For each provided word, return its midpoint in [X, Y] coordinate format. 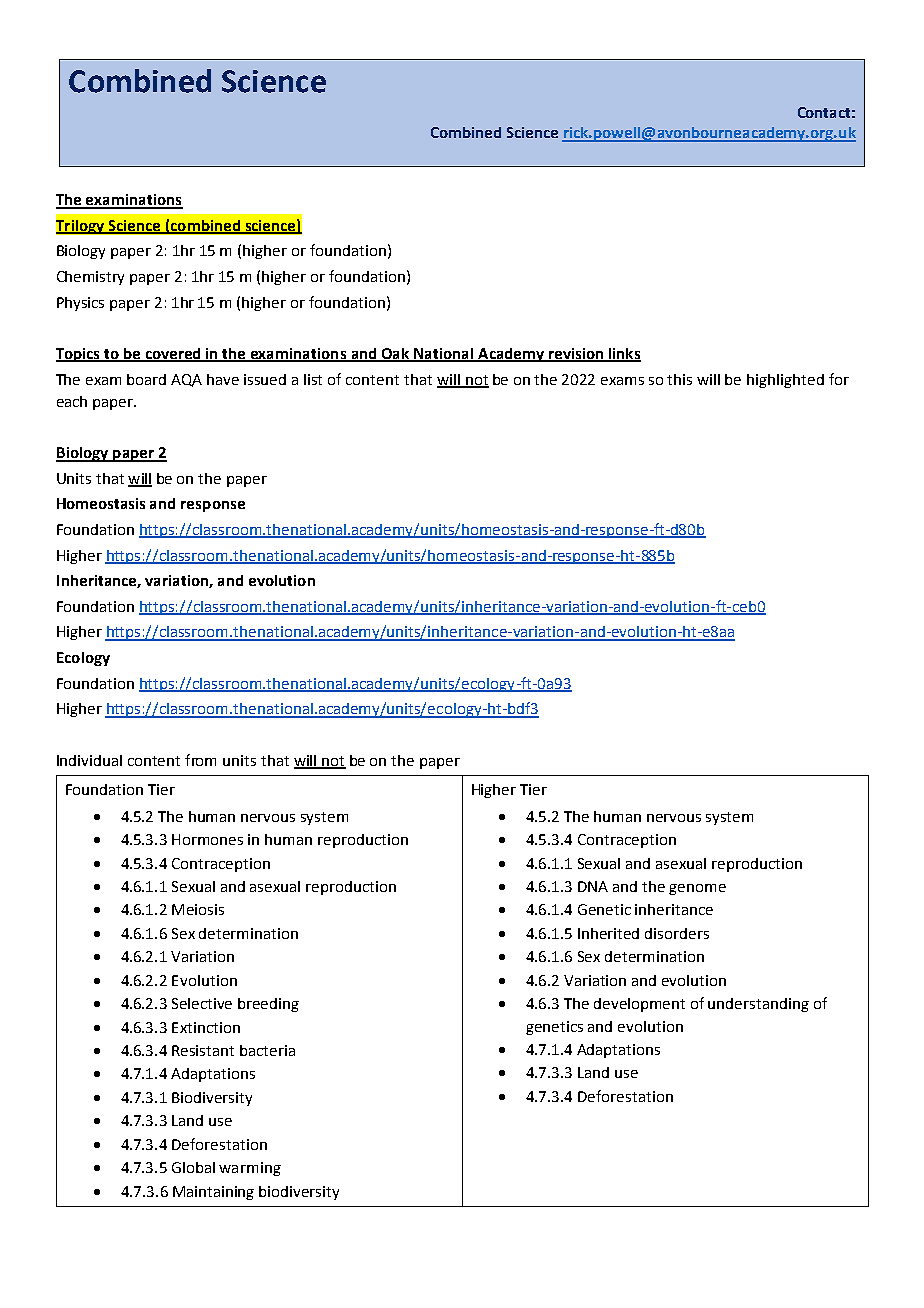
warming [250, 1169]
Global [193, 1167]
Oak [396, 355]
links [624, 355]
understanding [758, 1005]
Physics [80, 304]
